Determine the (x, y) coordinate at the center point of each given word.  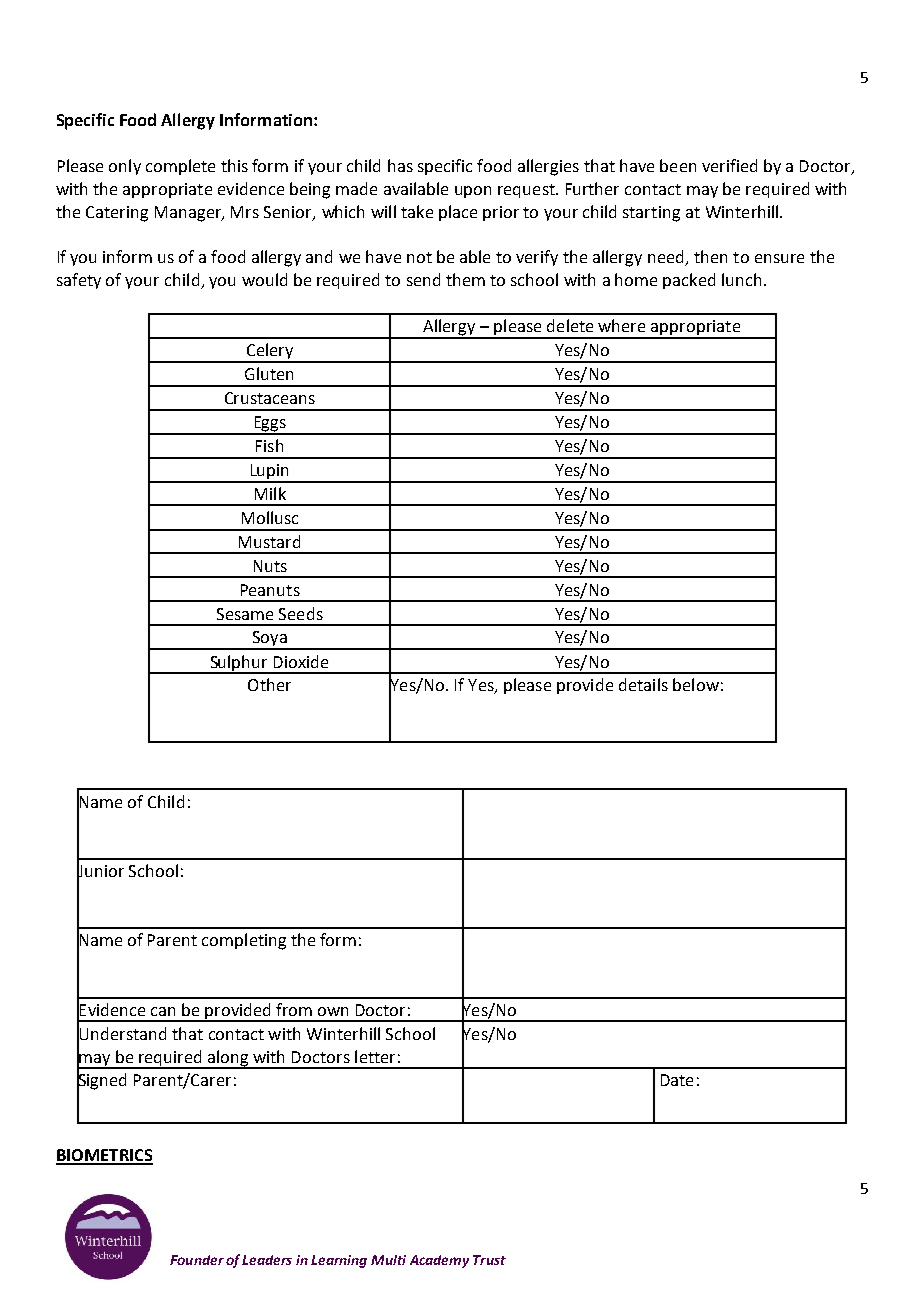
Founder (197, 1260)
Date (677, 1080)
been (678, 165)
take (417, 211)
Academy (439, 1261)
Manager (189, 214)
